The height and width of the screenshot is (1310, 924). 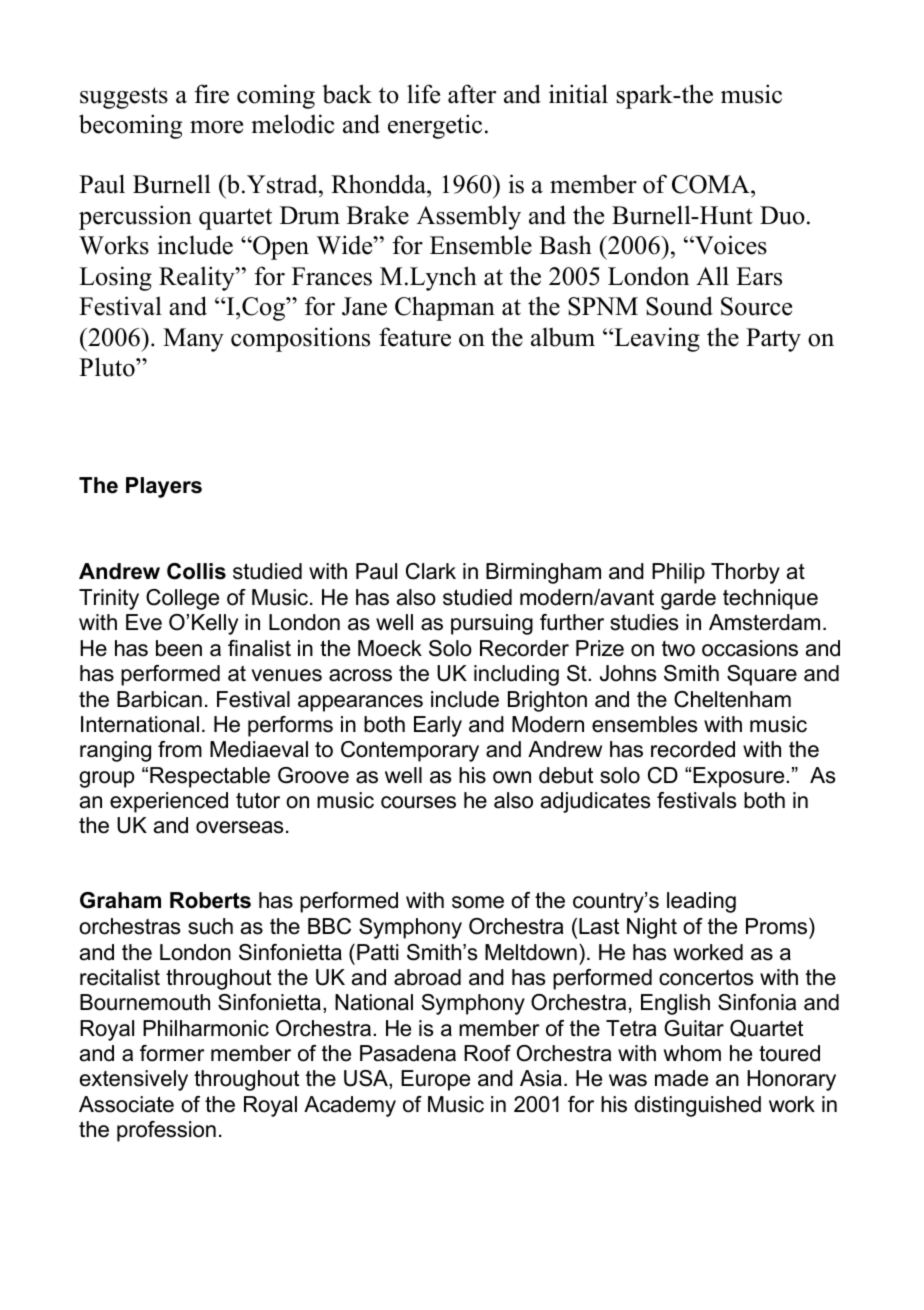 I want to click on more, so click(x=216, y=127).
